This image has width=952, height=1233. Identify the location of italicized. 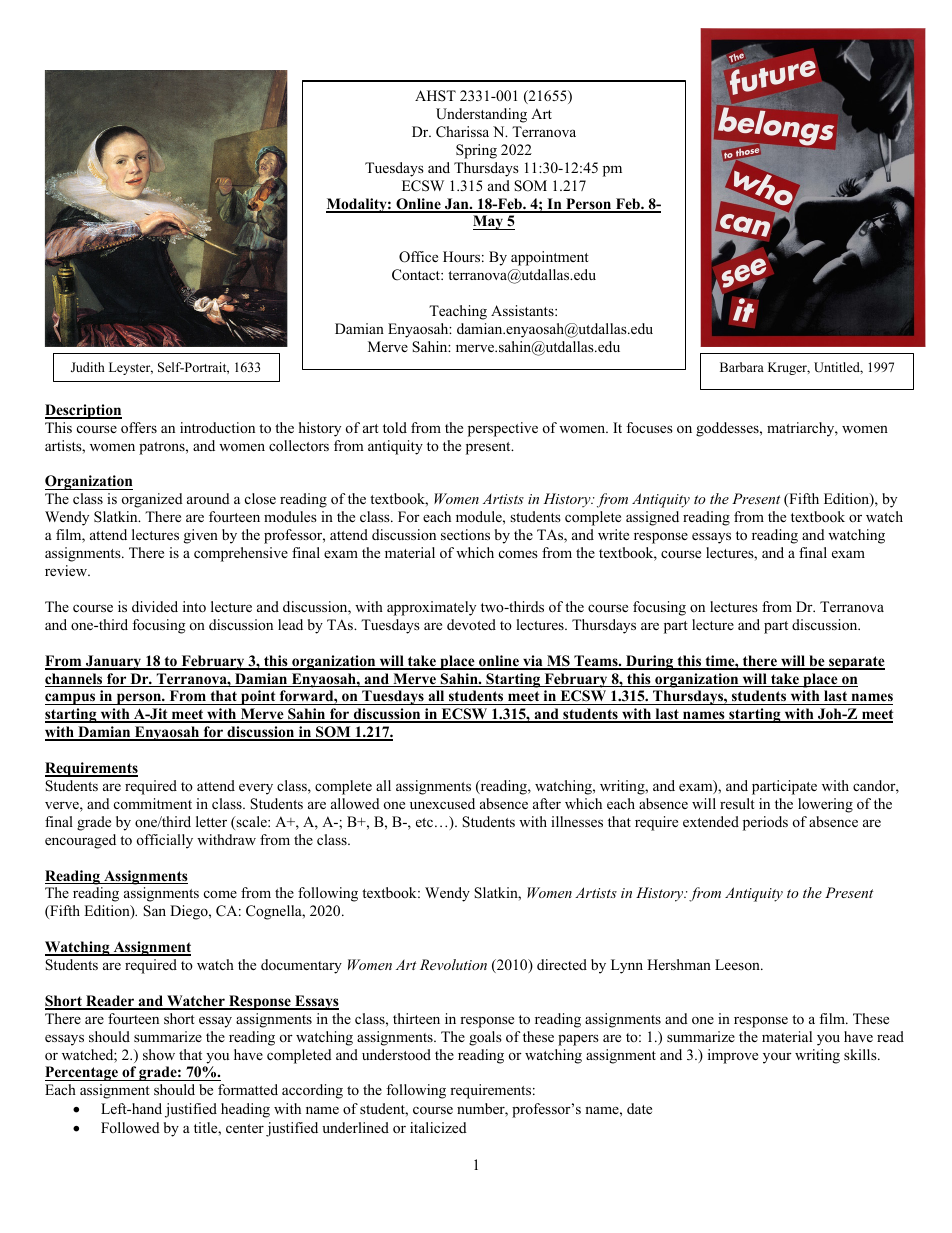
(438, 1127).
